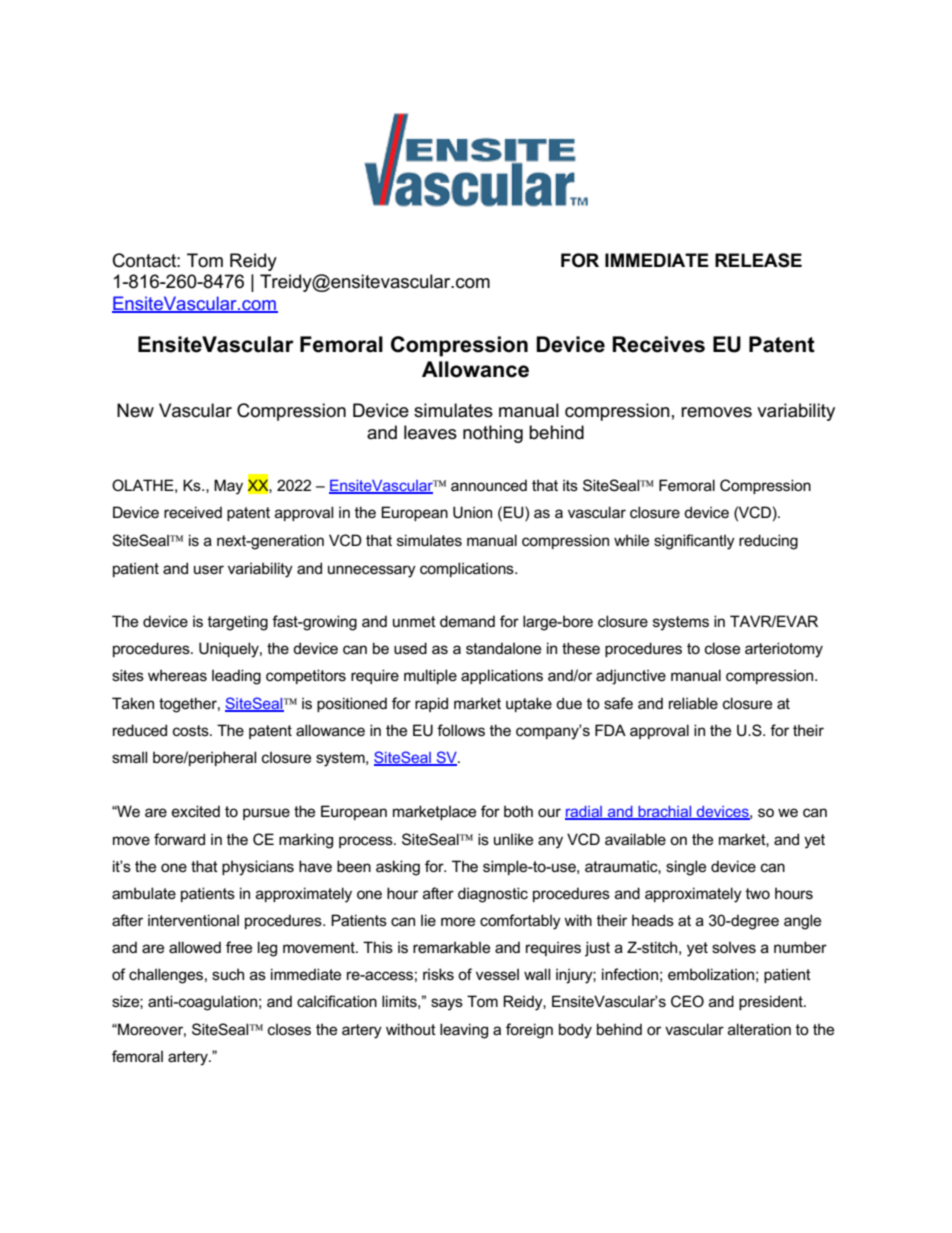 The height and width of the image is (1233, 952). I want to click on standalone, so click(503, 648).
